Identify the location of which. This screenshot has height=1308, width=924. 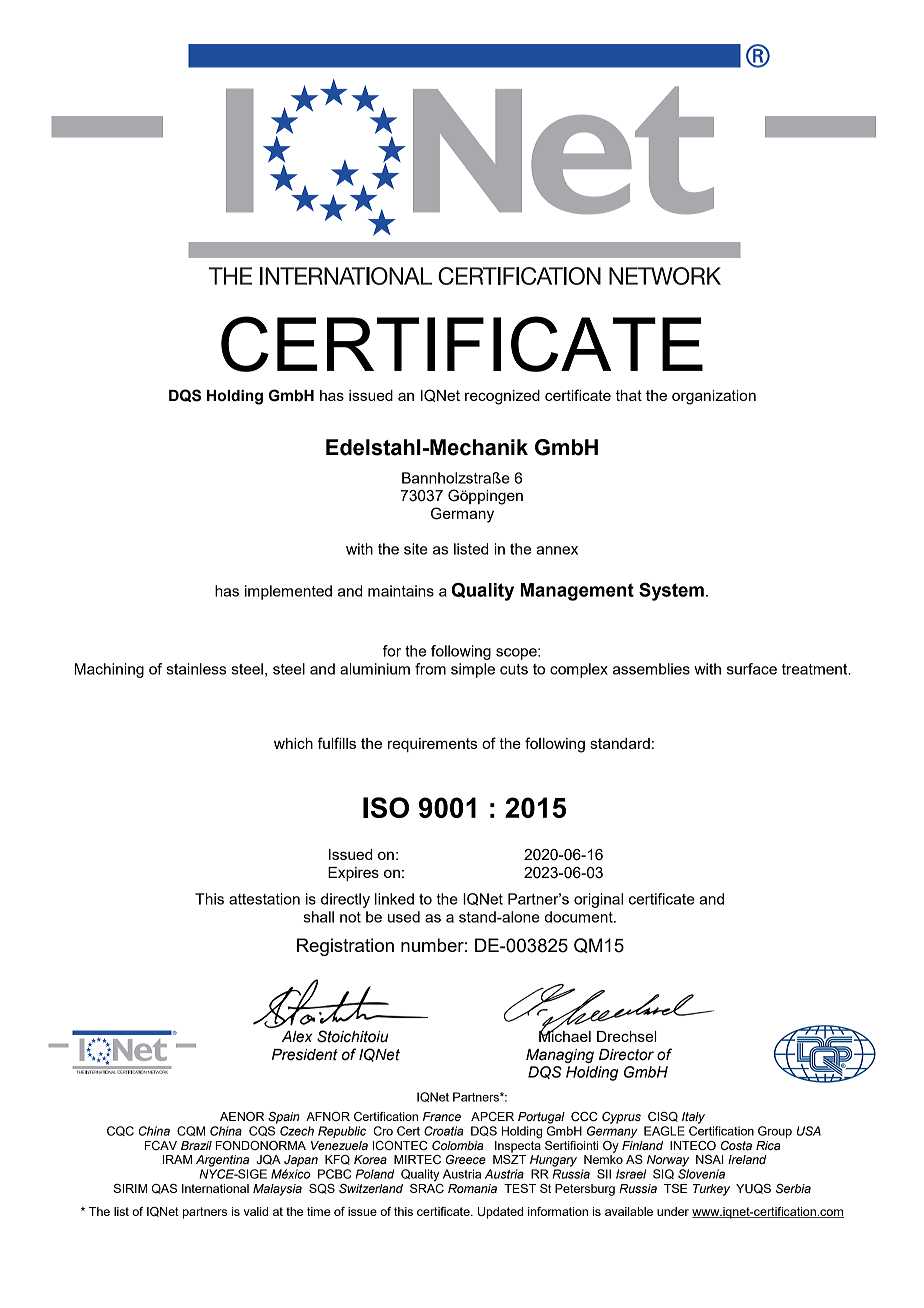
(293, 743).
